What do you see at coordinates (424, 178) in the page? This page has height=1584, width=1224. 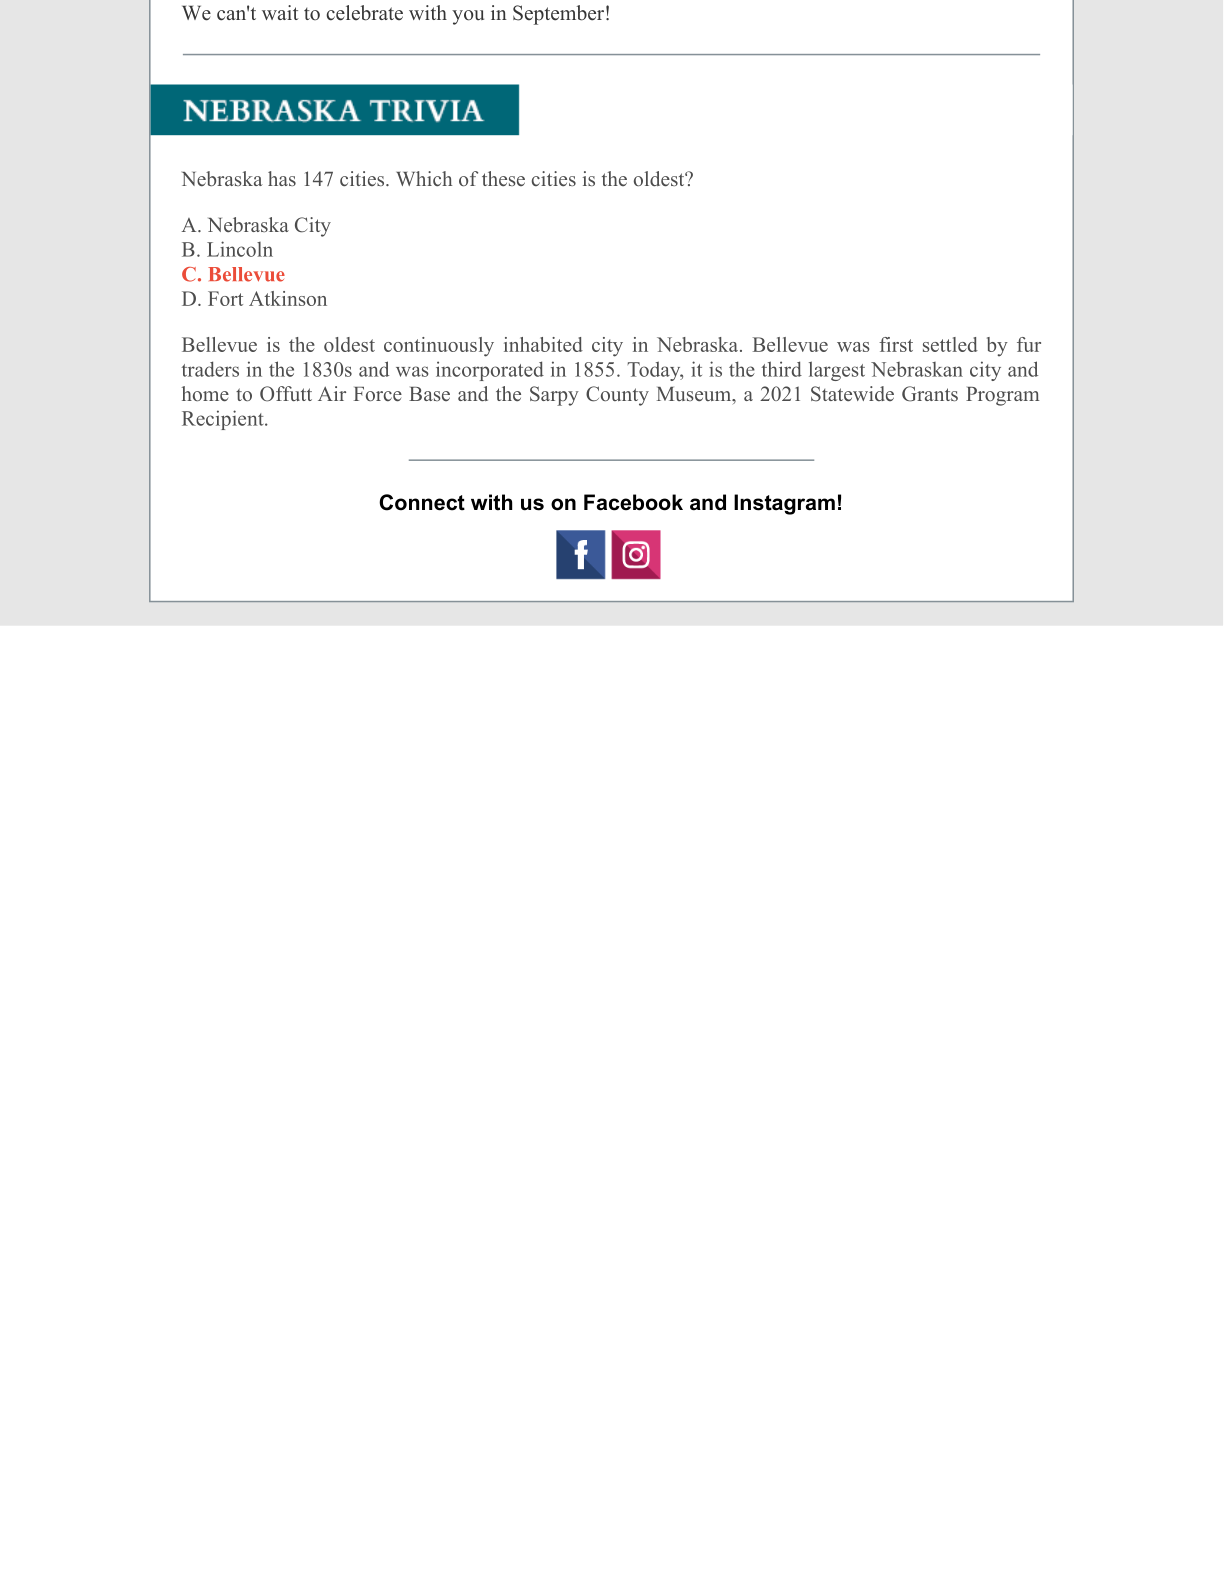 I see `Which` at bounding box center [424, 178].
